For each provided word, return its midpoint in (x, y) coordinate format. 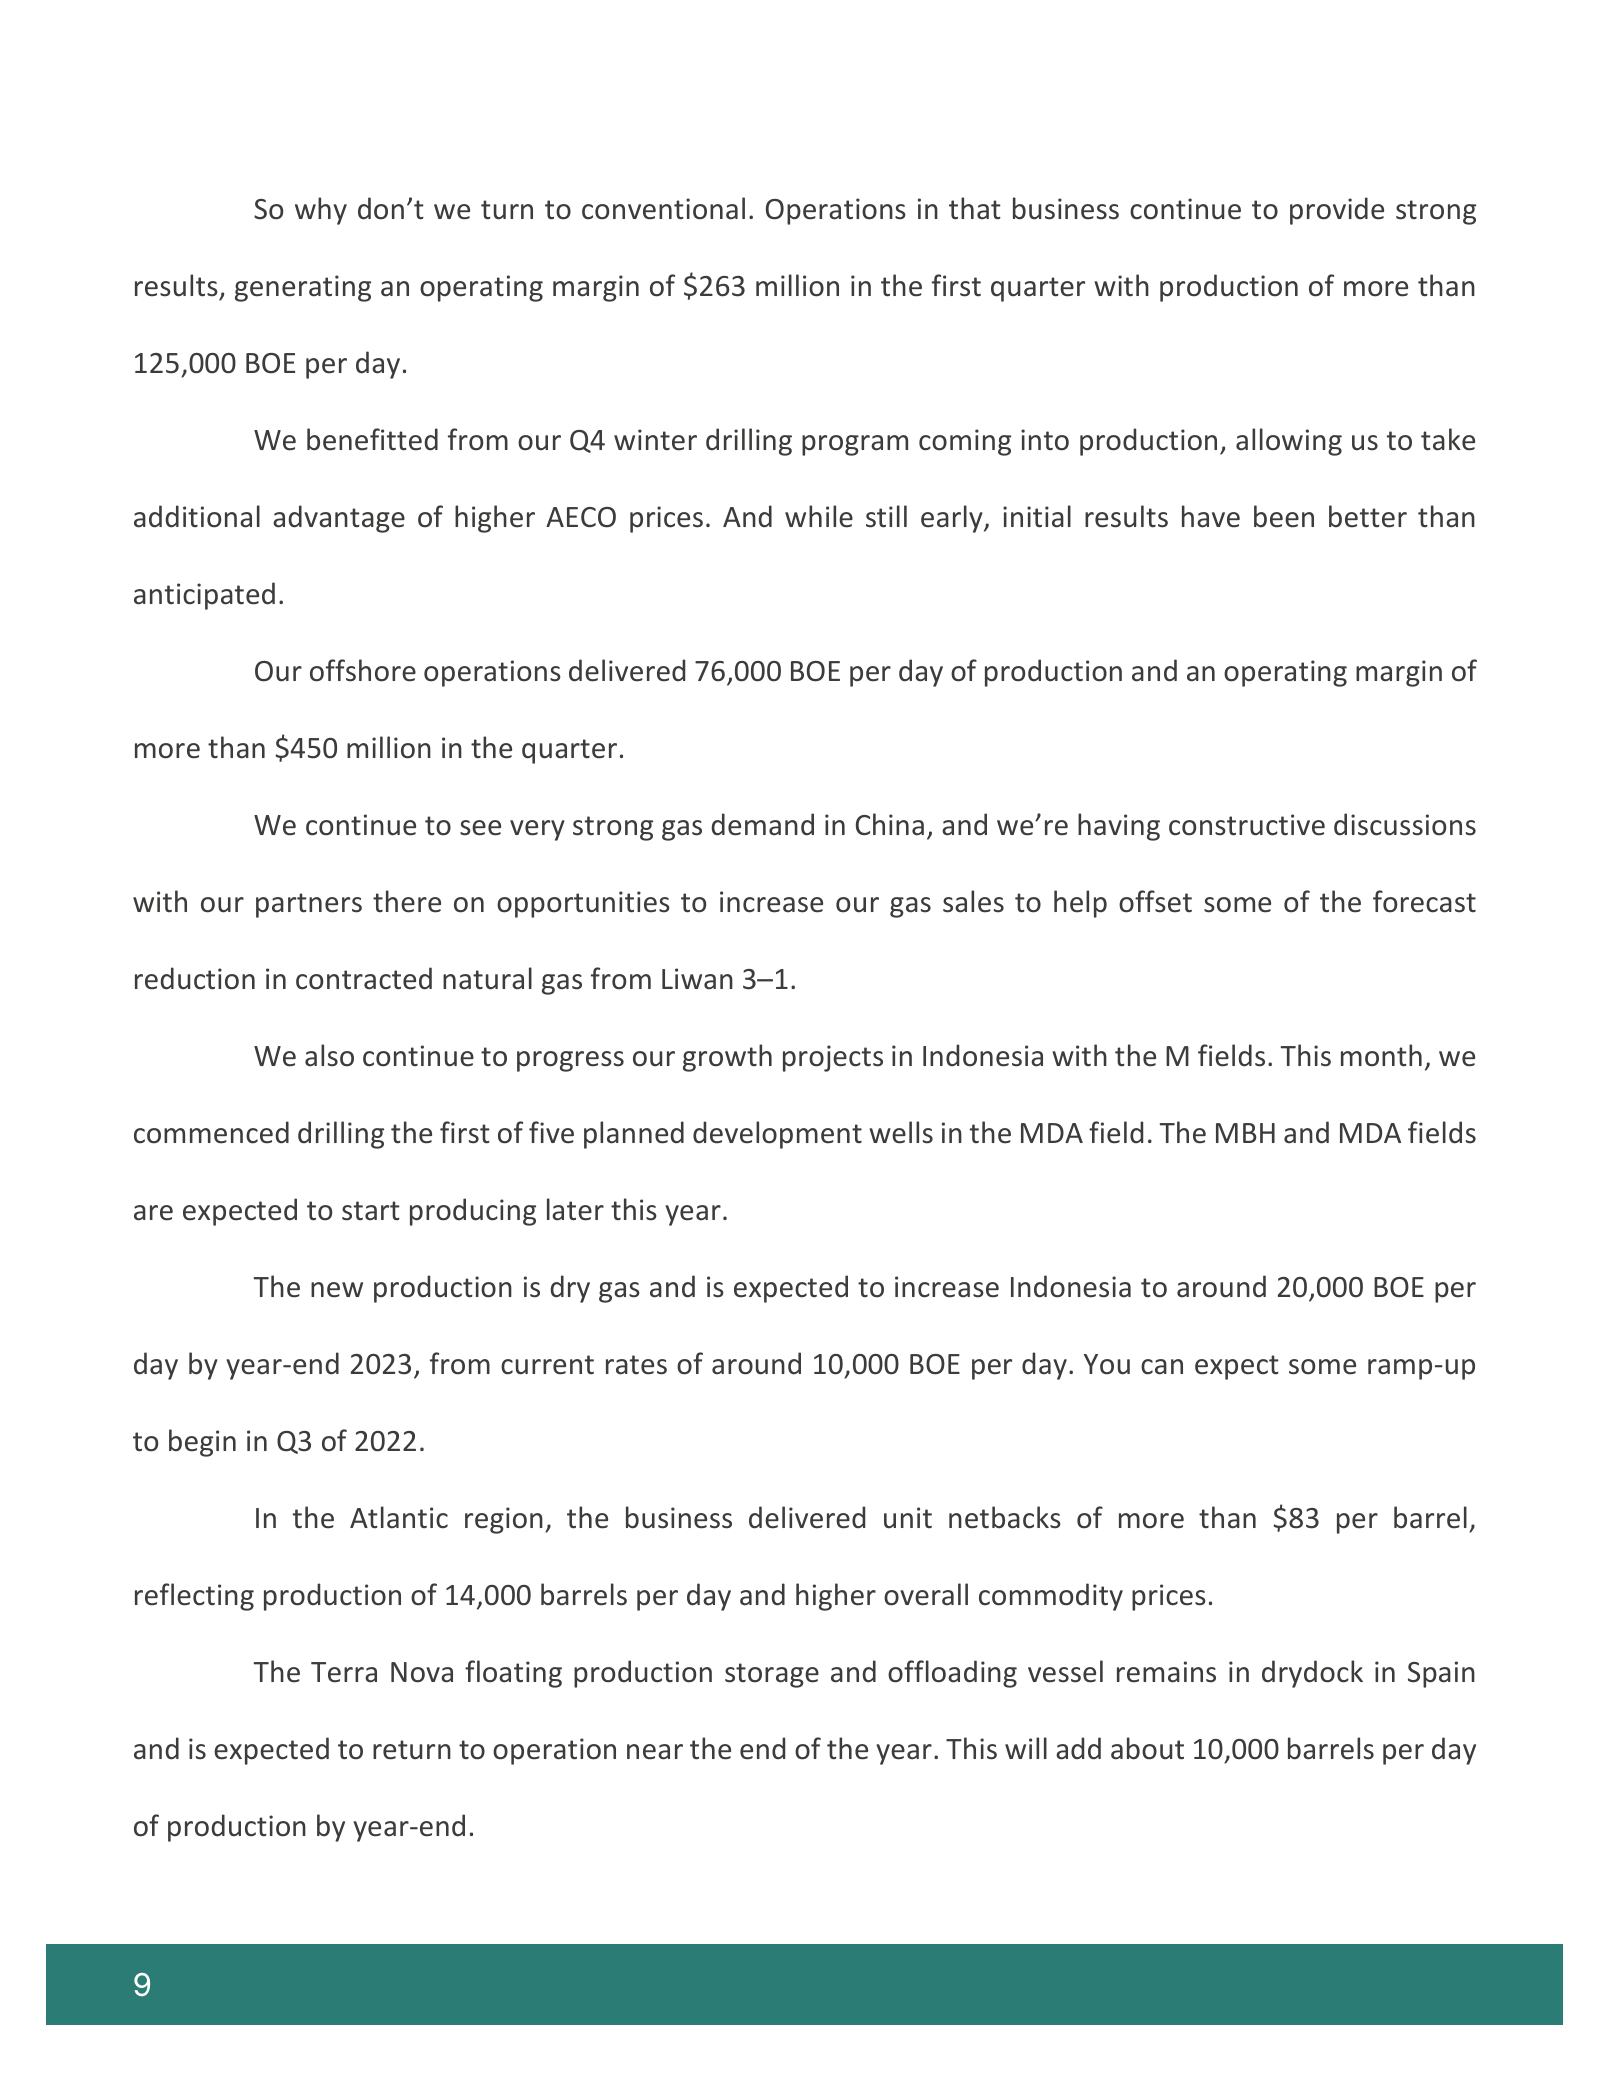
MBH (1245, 1133)
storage (772, 1675)
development (777, 1135)
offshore (363, 670)
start (371, 1211)
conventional (663, 208)
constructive (1247, 825)
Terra (344, 1672)
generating (303, 288)
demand (763, 824)
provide (1337, 211)
